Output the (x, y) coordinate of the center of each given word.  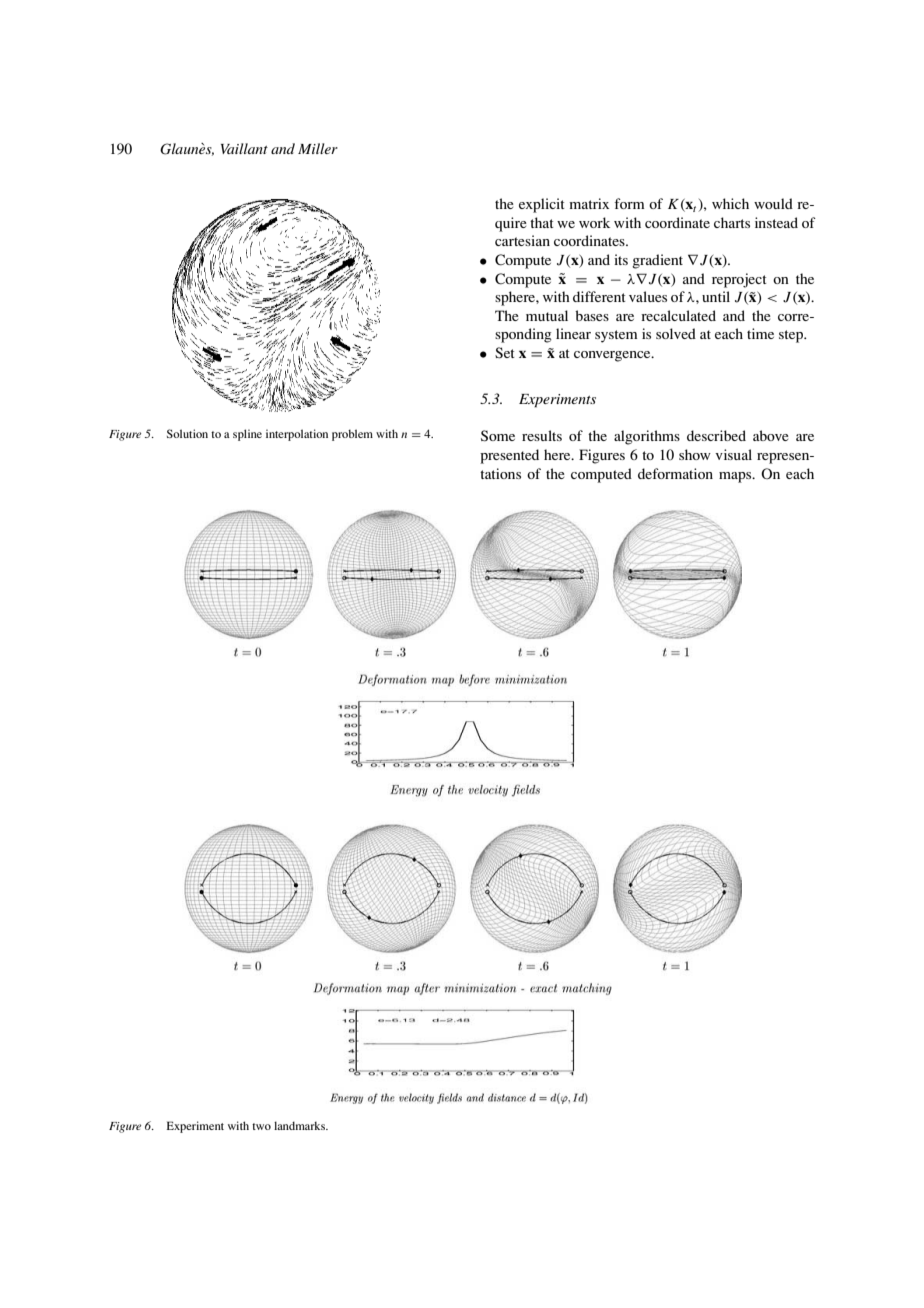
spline (247, 435)
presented (509, 456)
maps (736, 477)
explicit (542, 205)
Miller (318, 148)
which (730, 203)
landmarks (301, 1125)
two (261, 1126)
